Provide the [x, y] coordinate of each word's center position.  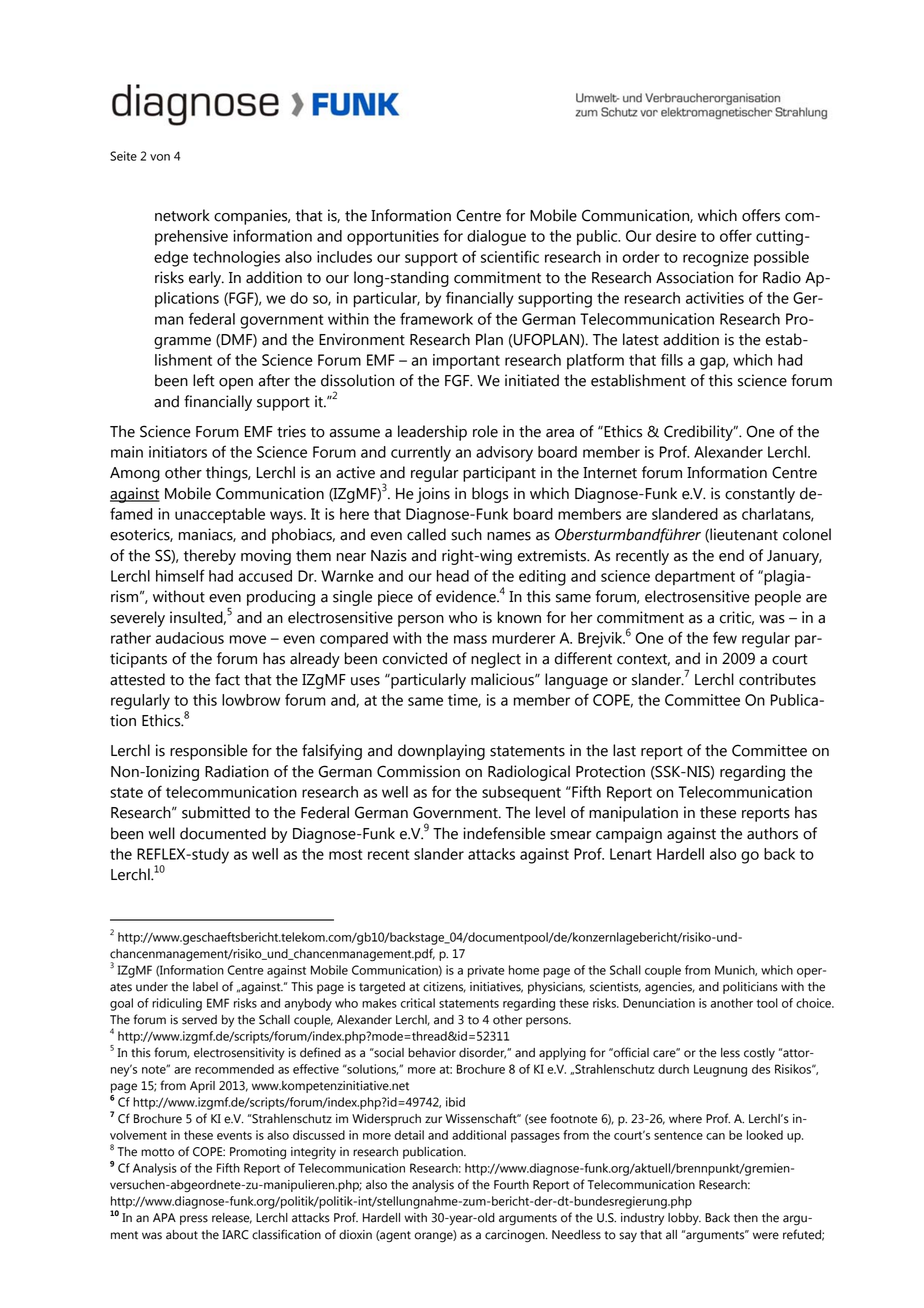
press [194, 1220]
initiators [178, 452]
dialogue [496, 238]
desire [676, 236]
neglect [496, 660]
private [486, 971]
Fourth [511, 1185]
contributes [777, 679]
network [182, 215]
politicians [750, 988]
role [485, 431]
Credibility [699, 433]
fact [227, 679]
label [205, 987]
